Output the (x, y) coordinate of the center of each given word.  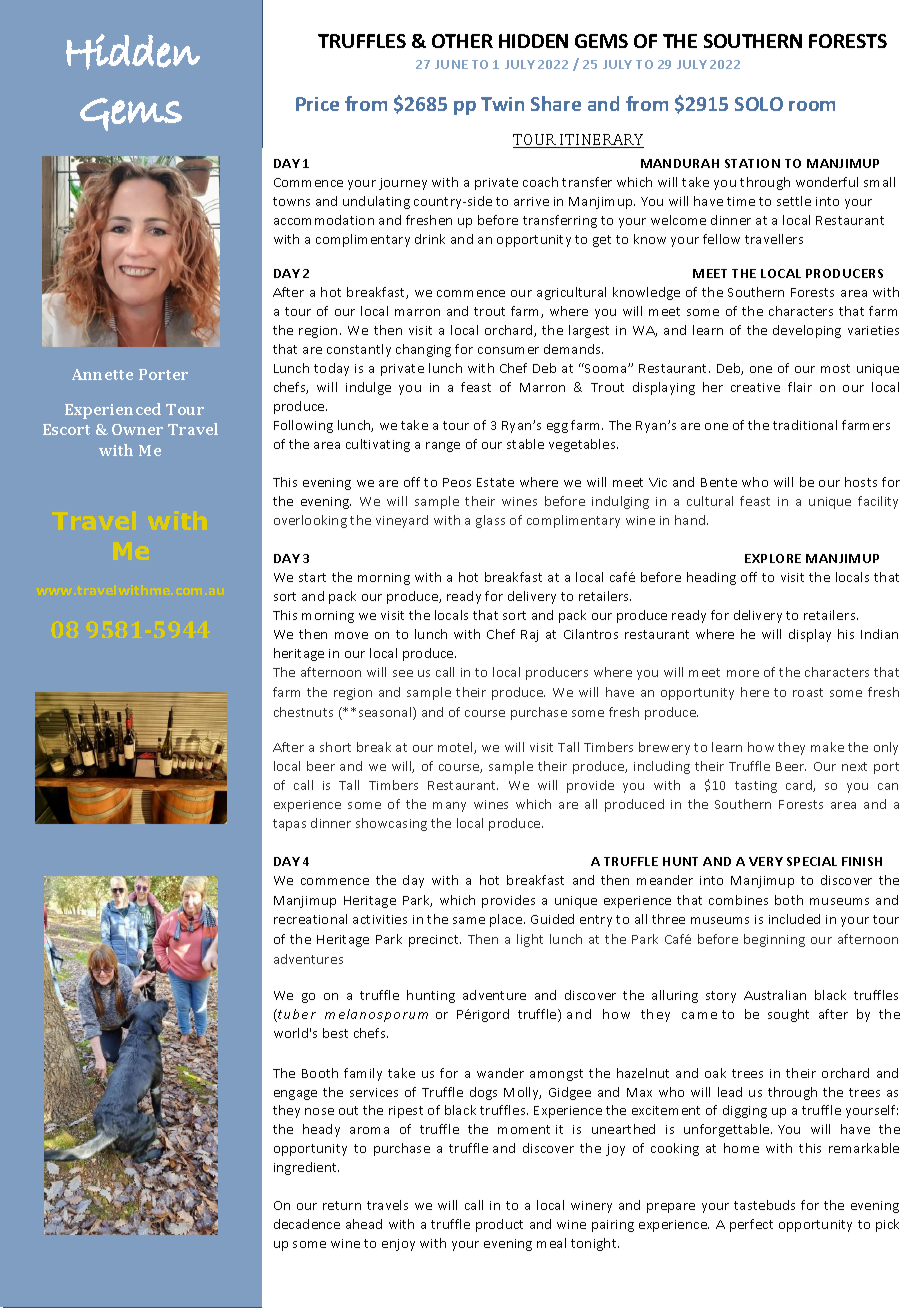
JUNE (451, 64)
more (743, 673)
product (499, 1225)
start (312, 577)
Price (317, 104)
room (812, 106)
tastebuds (764, 1205)
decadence (307, 1224)
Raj (529, 636)
